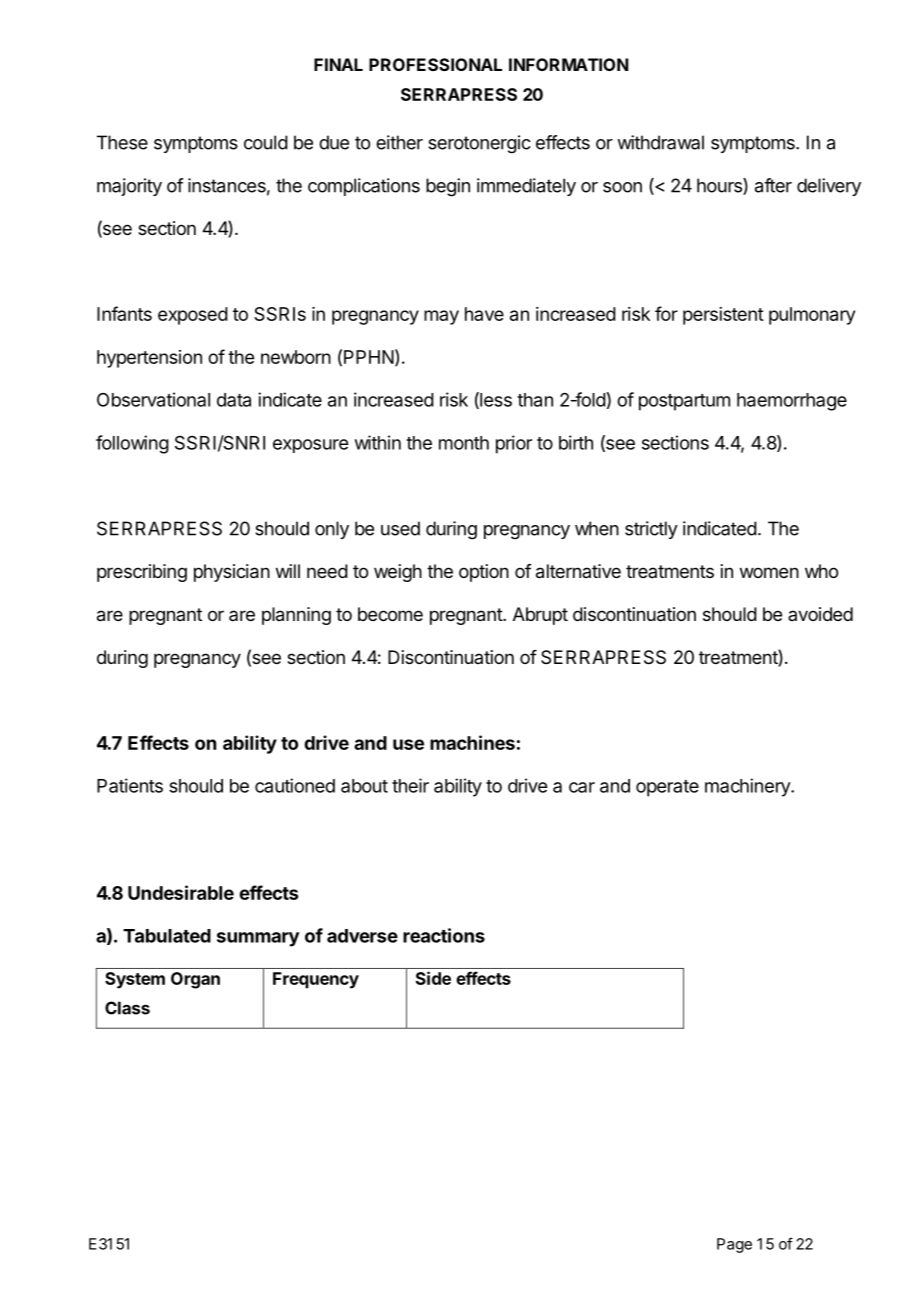 The height and width of the screenshot is (1308, 924). Describe the element at coordinates (723, 316) in the screenshot. I see `persistent` at that location.
